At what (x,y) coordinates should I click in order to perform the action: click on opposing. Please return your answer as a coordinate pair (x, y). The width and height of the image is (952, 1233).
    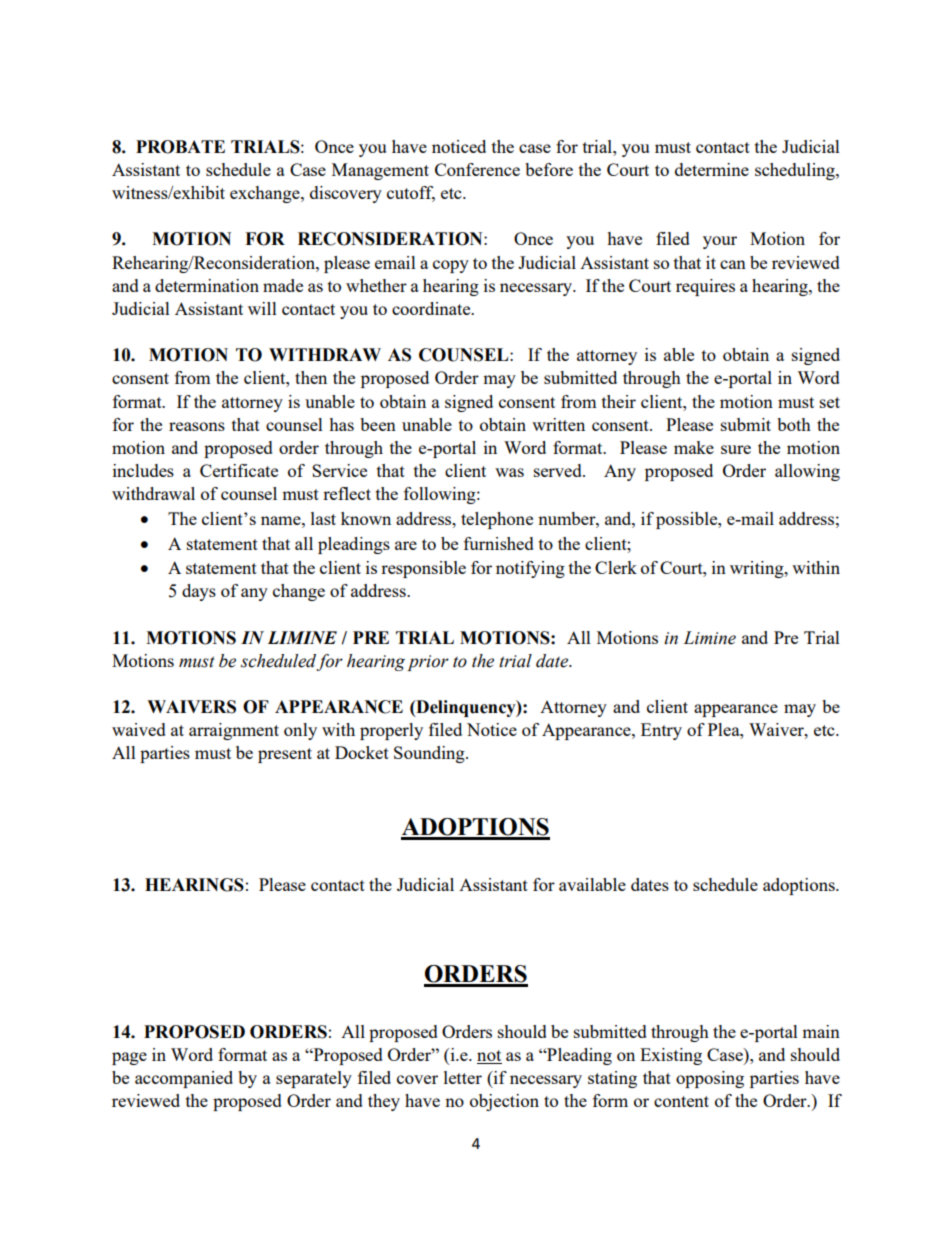
    Looking at the image, I should click on (710, 1079).
